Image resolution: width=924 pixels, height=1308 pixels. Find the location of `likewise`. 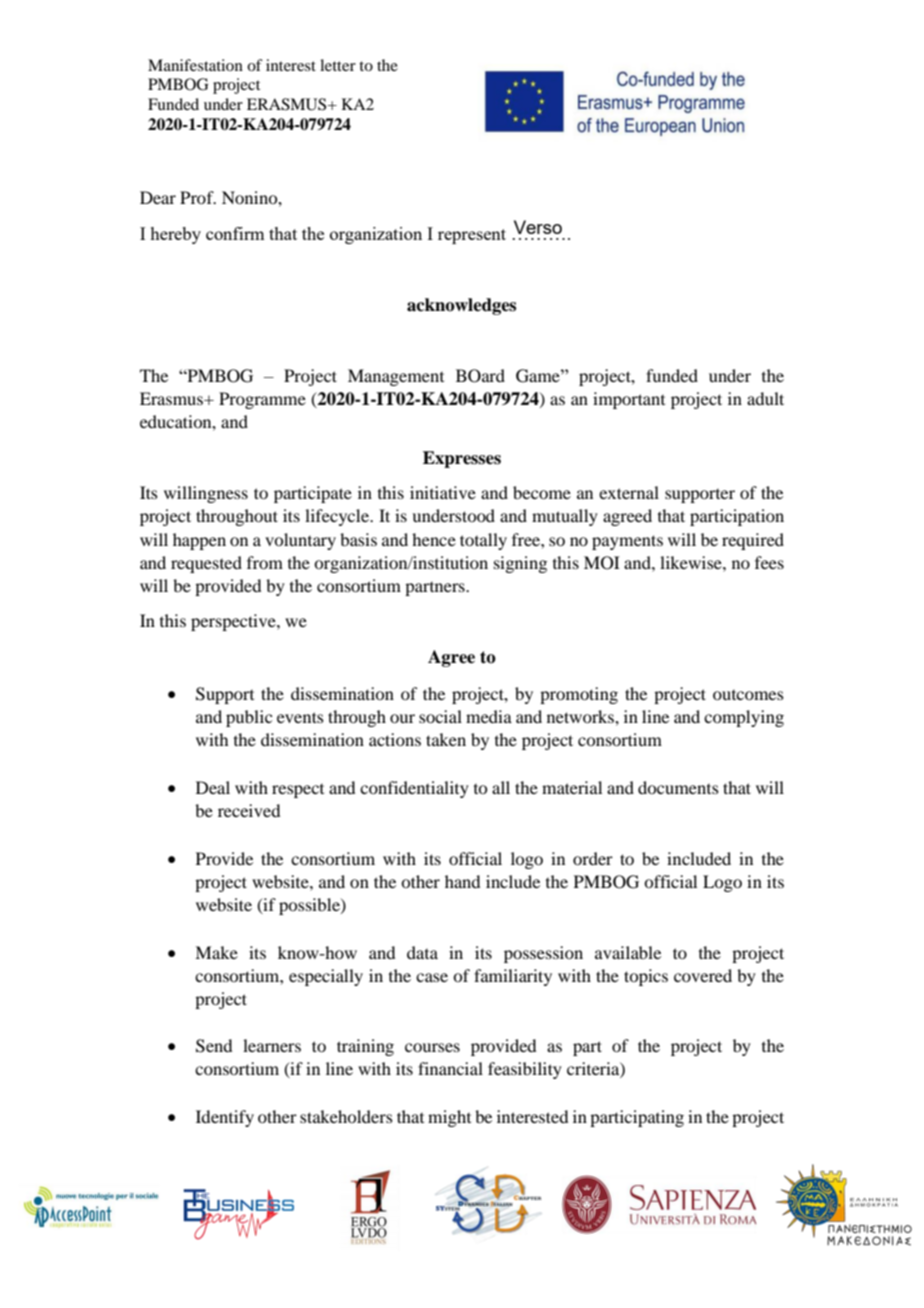

likewise is located at coordinates (692, 562).
